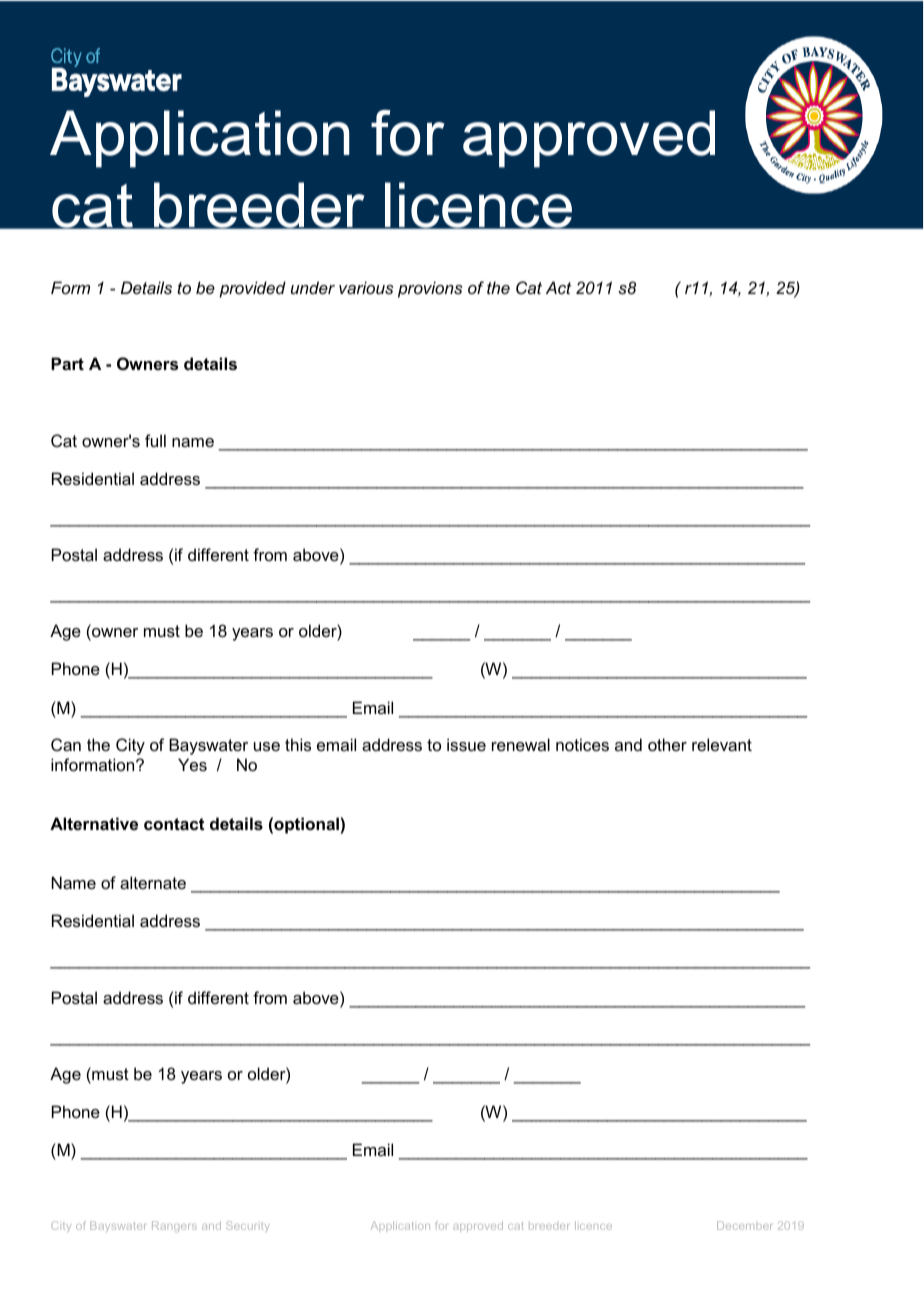 The height and width of the screenshot is (1308, 924). Describe the element at coordinates (248, 1226) in the screenshot. I see `Security` at that location.
